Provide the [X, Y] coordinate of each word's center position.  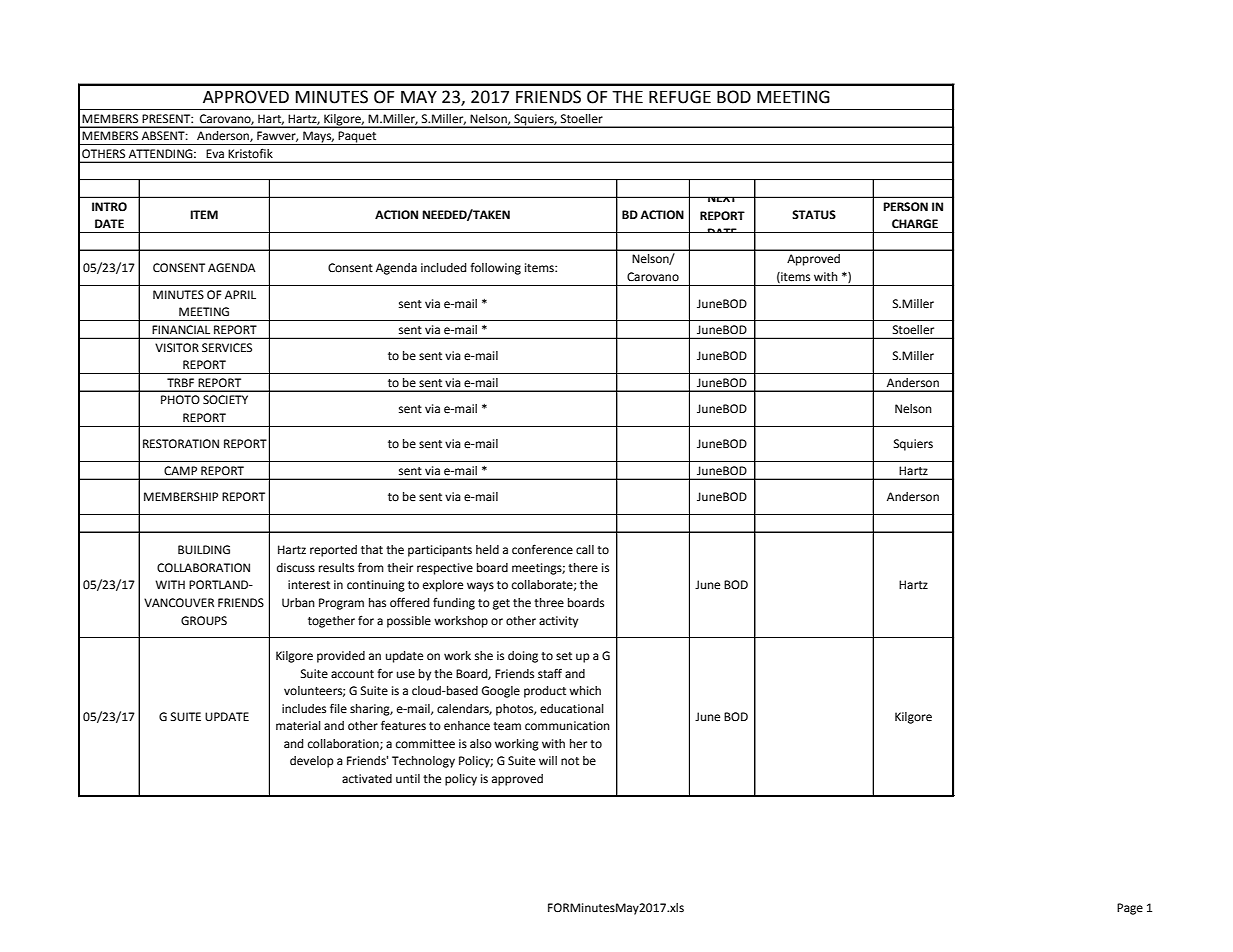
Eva [215, 153]
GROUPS [204, 621]
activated [367, 779]
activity [558, 622]
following [495, 268]
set [564, 656]
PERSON [905, 206]
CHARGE [915, 224]
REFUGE [680, 97]
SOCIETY [225, 400]
